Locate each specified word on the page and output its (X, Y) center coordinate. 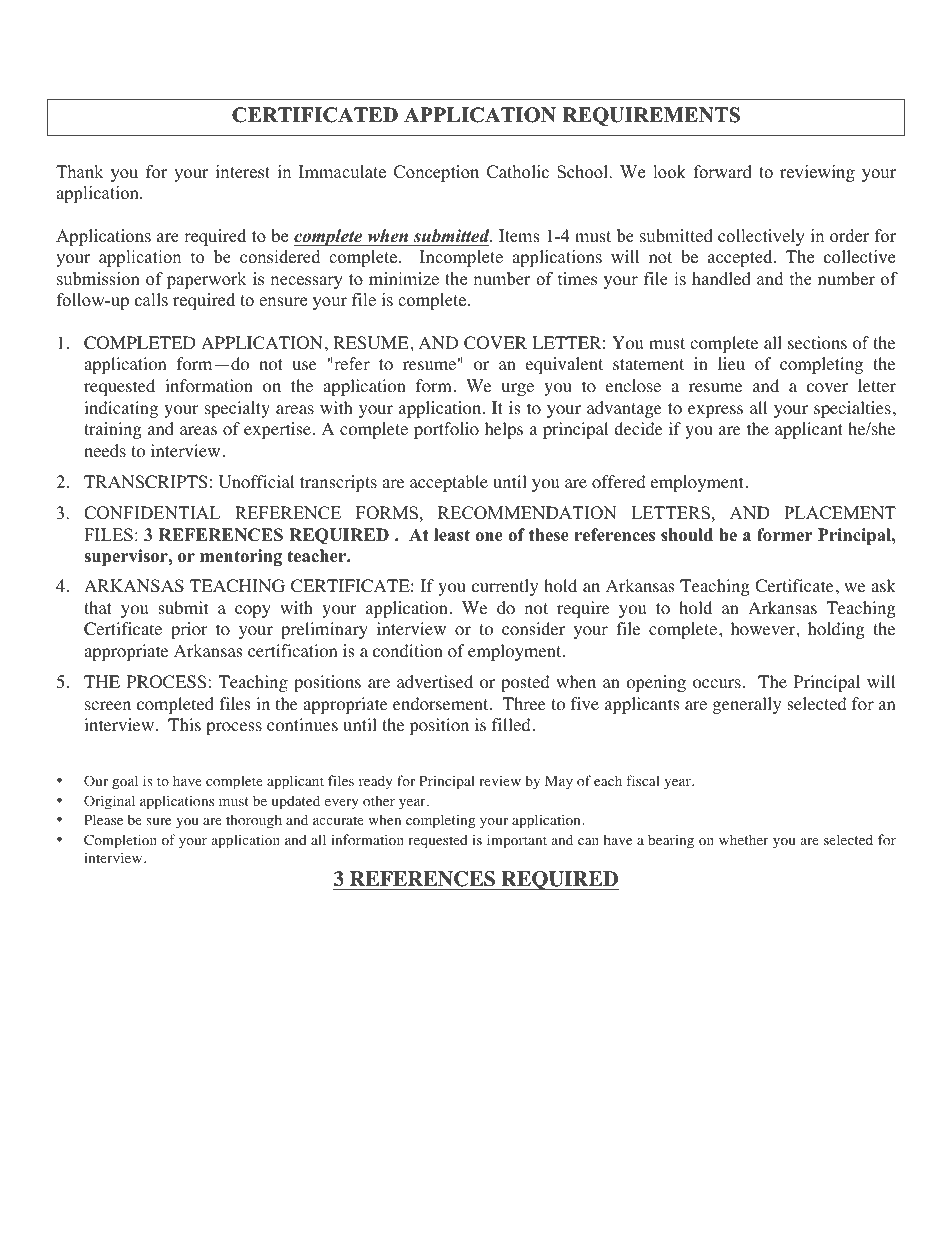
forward (723, 172)
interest (243, 172)
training (113, 430)
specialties (852, 409)
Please (103, 819)
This (184, 724)
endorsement (442, 704)
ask (883, 585)
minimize (404, 279)
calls (151, 300)
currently (505, 587)
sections (817, 343)
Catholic (518, 172)
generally (747, 705)
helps (504, 430)
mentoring (241, 557)
